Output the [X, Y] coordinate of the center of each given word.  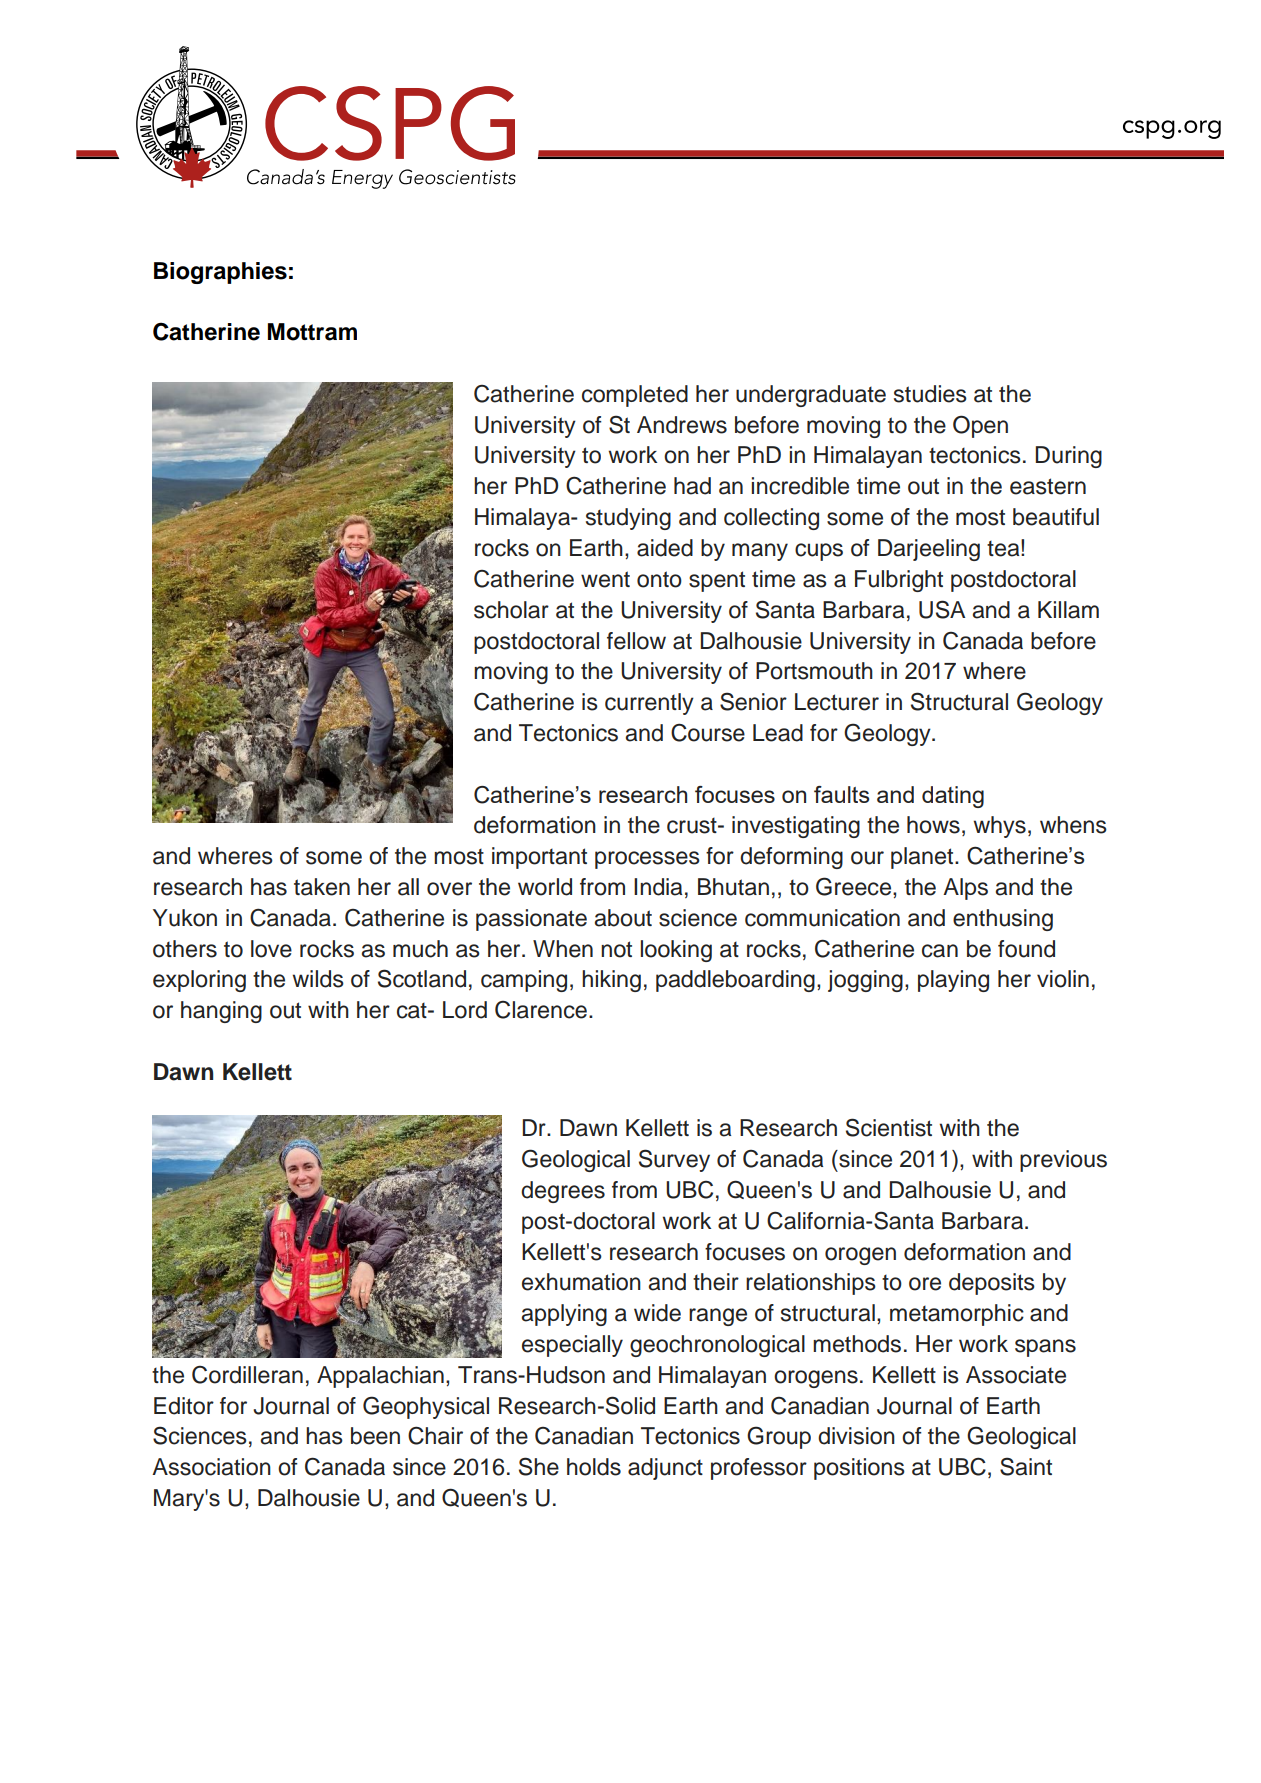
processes [647, 860]
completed [635, 396]
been [375, 1436]
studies [930, 394]
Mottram [312, 332]
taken [322, 887]
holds [594, 1467]
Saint [1026, 1466]
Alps [965, 889]
